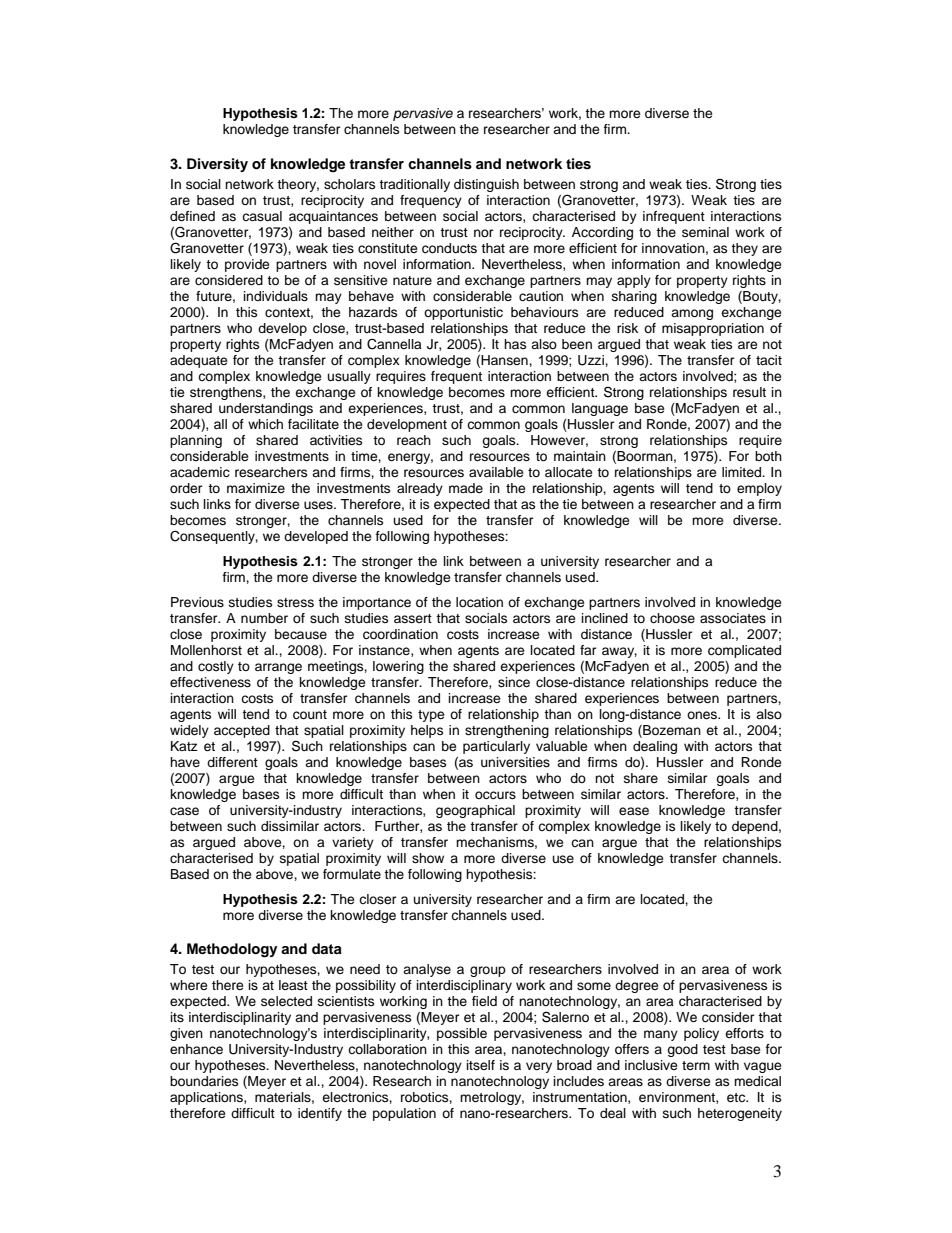 Image resolution: width=952 pixels, height=1233 pixels. I want to click on boundaries, so click(204, 1081).
